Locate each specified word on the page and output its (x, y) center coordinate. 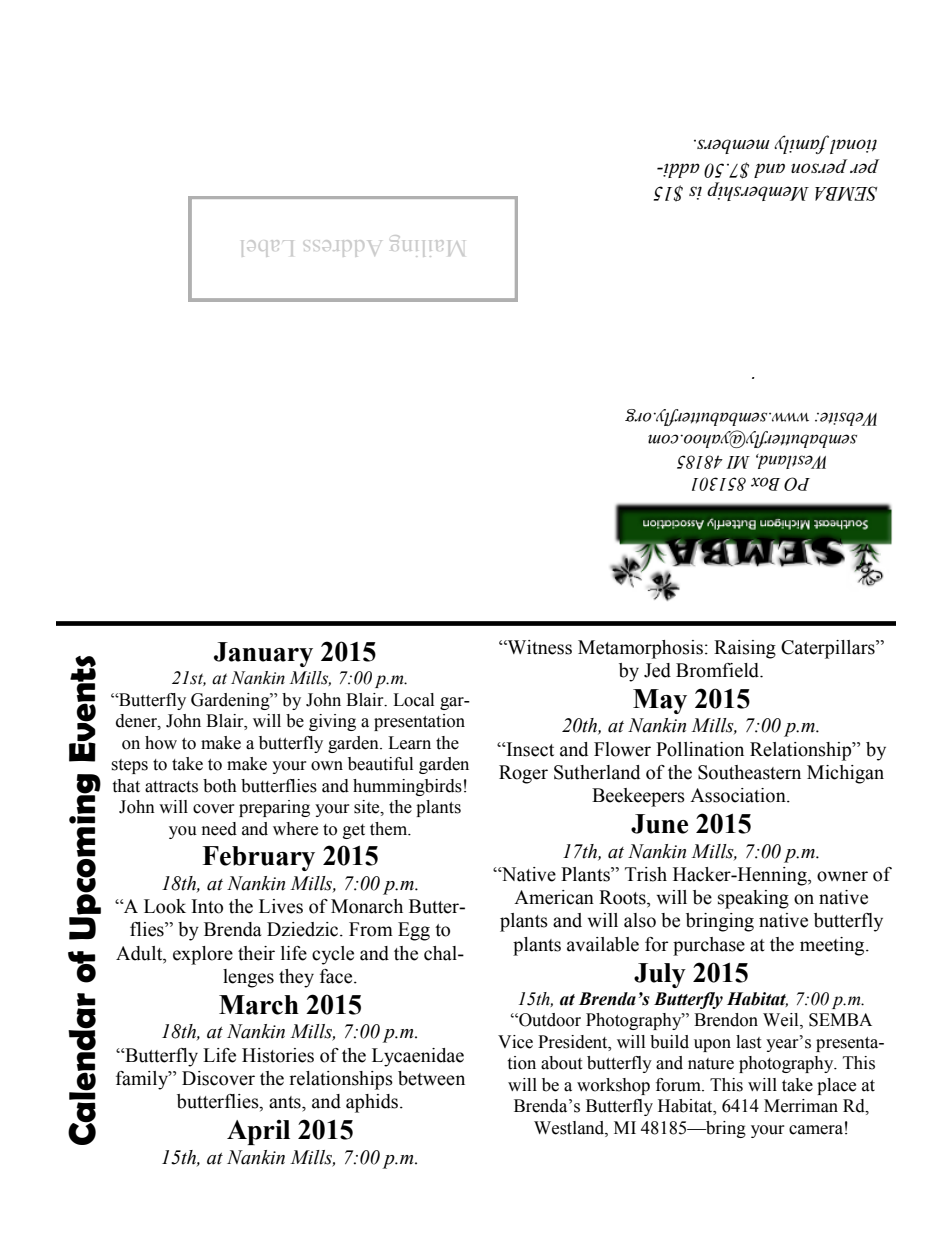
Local (413, 700)
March (259, 1005)
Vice (515, 1042)
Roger (523, 774)
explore (203, 955)
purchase (709, 946)
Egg (414, 931)
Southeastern (749, 772)
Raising (745, 649)
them (390, 829)
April (258, 1132)
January (263, 654)
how (161, 743)
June (659, 824)
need (219, 829)
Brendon (726, 1020)
